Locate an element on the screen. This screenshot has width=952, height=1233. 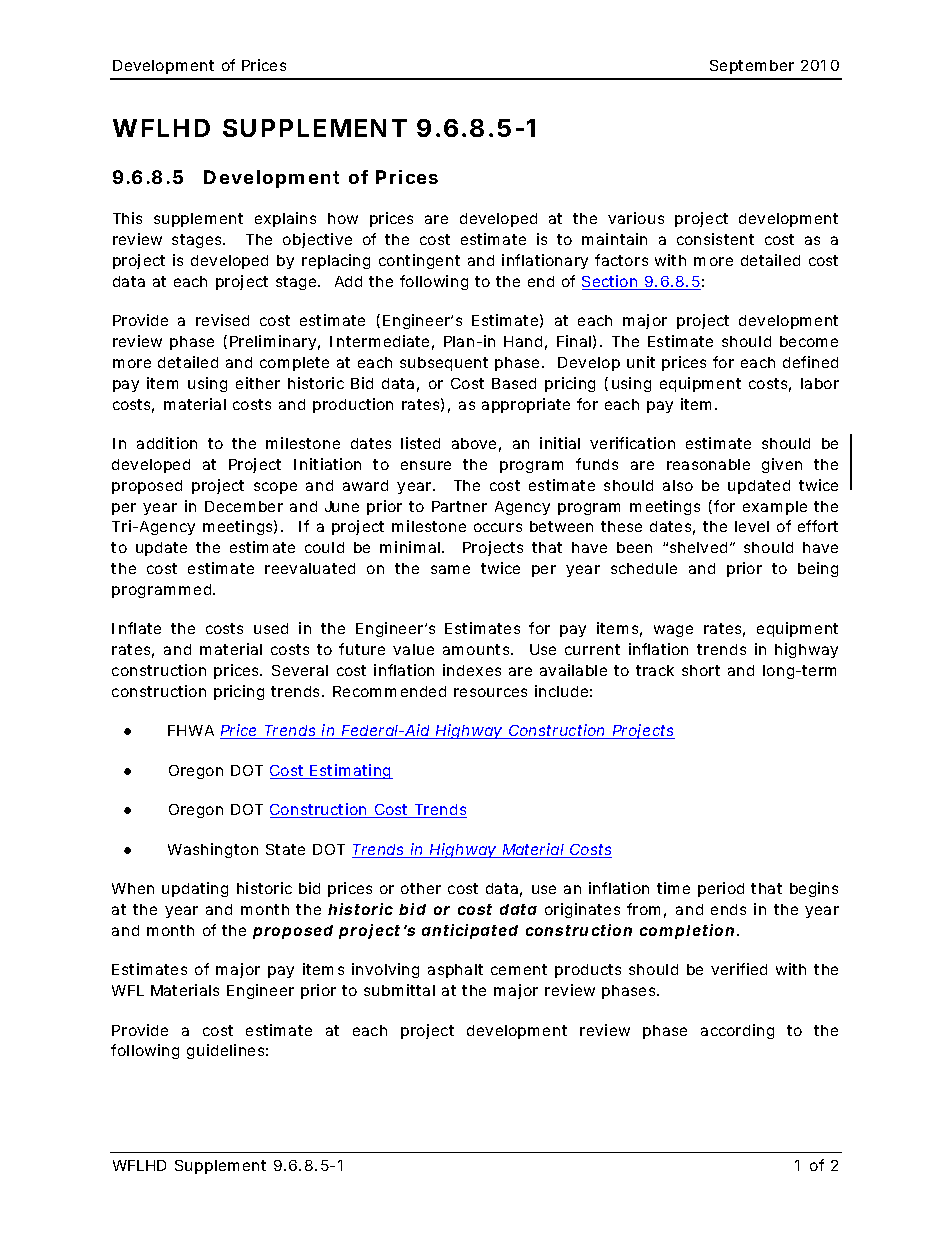
consistent is located at coordinates (715, 239).
